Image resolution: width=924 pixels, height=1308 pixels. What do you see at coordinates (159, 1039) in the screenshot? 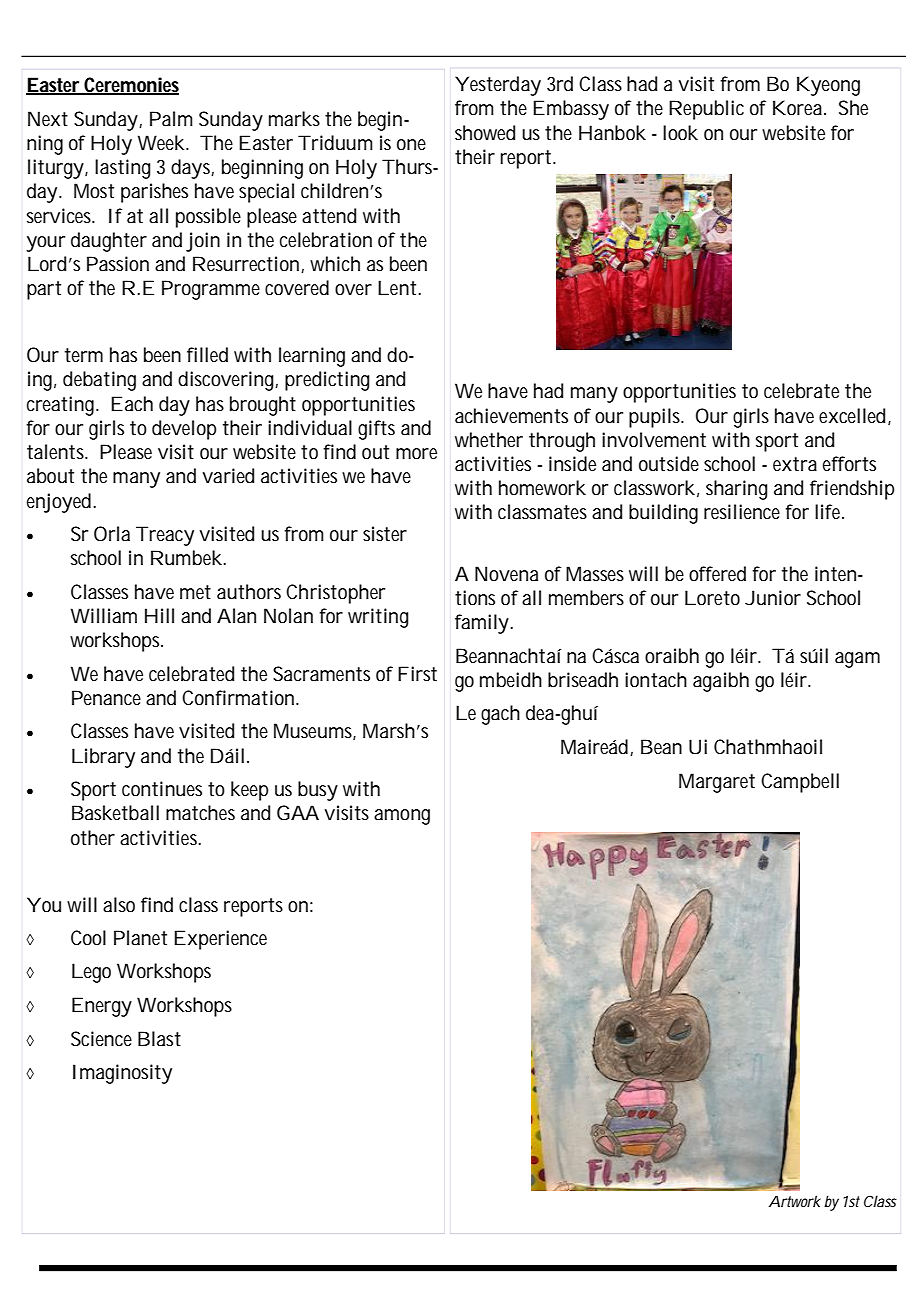
I see `Blast` at bounding box center [159, 1039].
